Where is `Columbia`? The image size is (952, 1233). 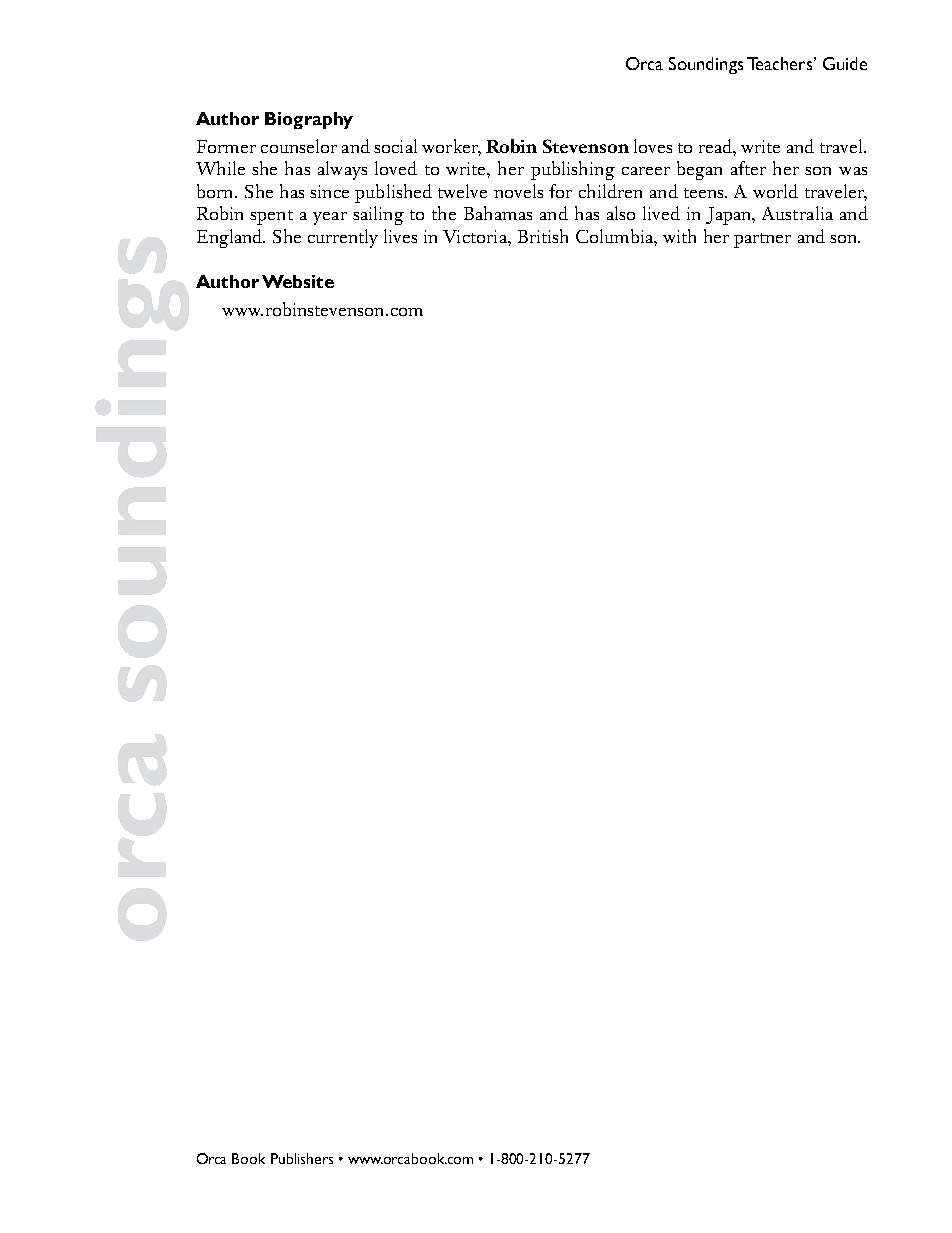
Columbia is located at coordinates (615, 236).
